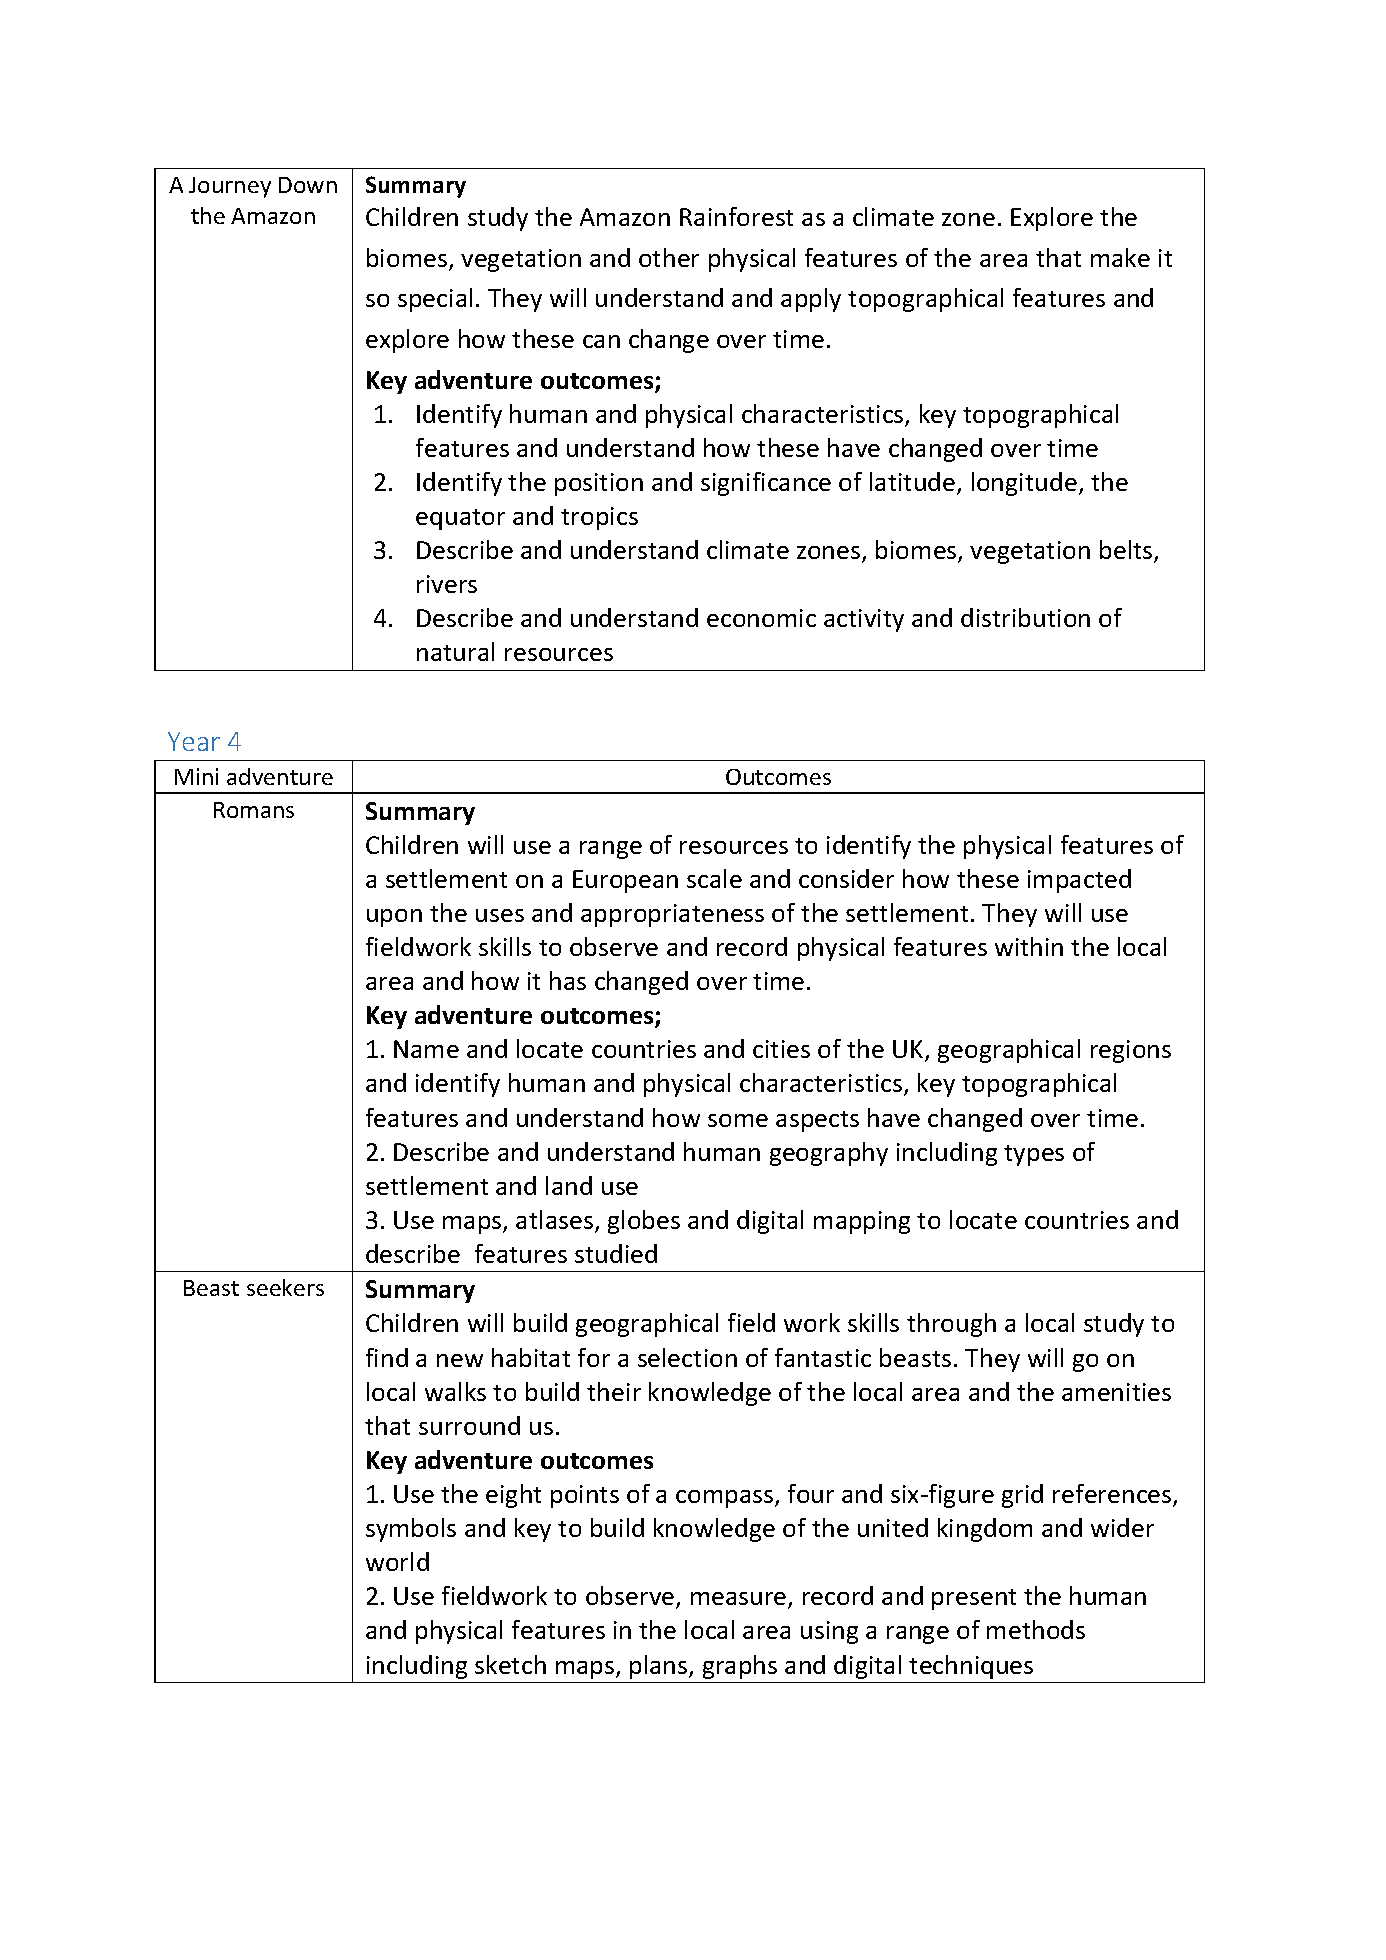 The width and height of the screenshot is (1386, 1960). I want to click on Down, so click(308, 185).
